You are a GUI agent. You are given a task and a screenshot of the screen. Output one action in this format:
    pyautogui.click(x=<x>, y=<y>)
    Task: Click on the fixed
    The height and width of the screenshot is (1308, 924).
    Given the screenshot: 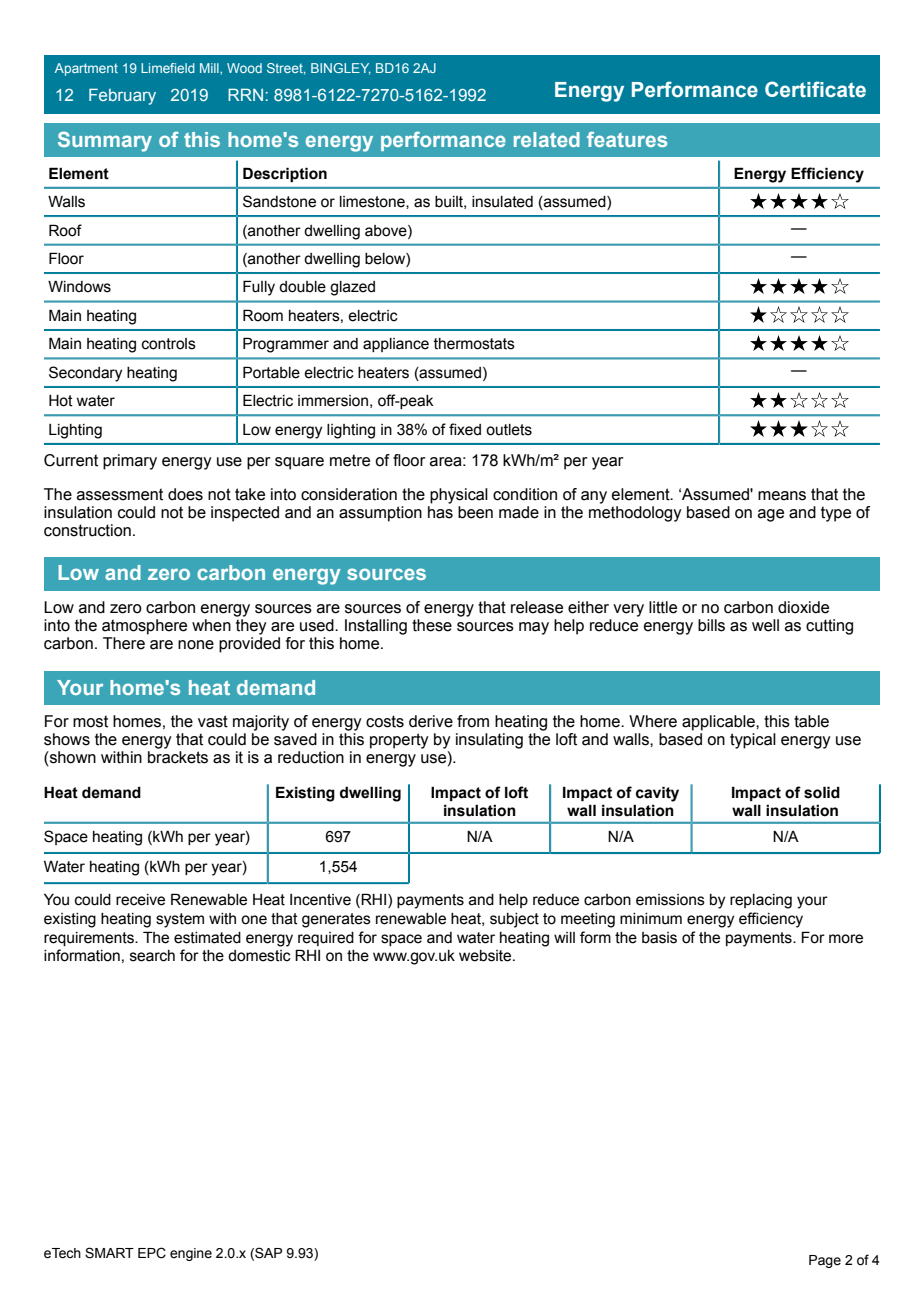 What is the action you would take?
    pyautogui.click(x=465, y=429)
